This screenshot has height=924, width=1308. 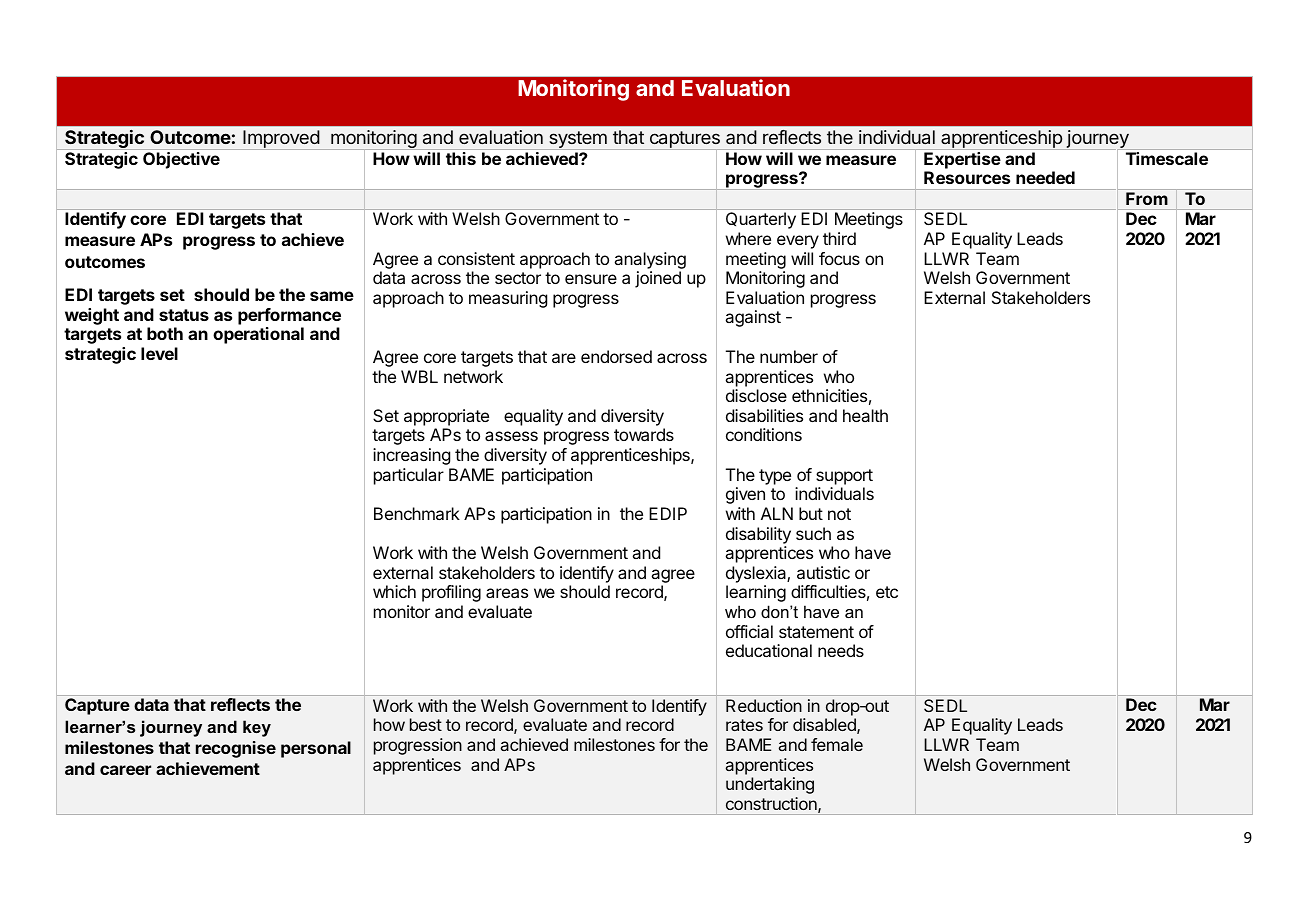 What do you see at coordinates (507, 593) in the screenshot?
I see `areas` at bounding box center [507, 593].
